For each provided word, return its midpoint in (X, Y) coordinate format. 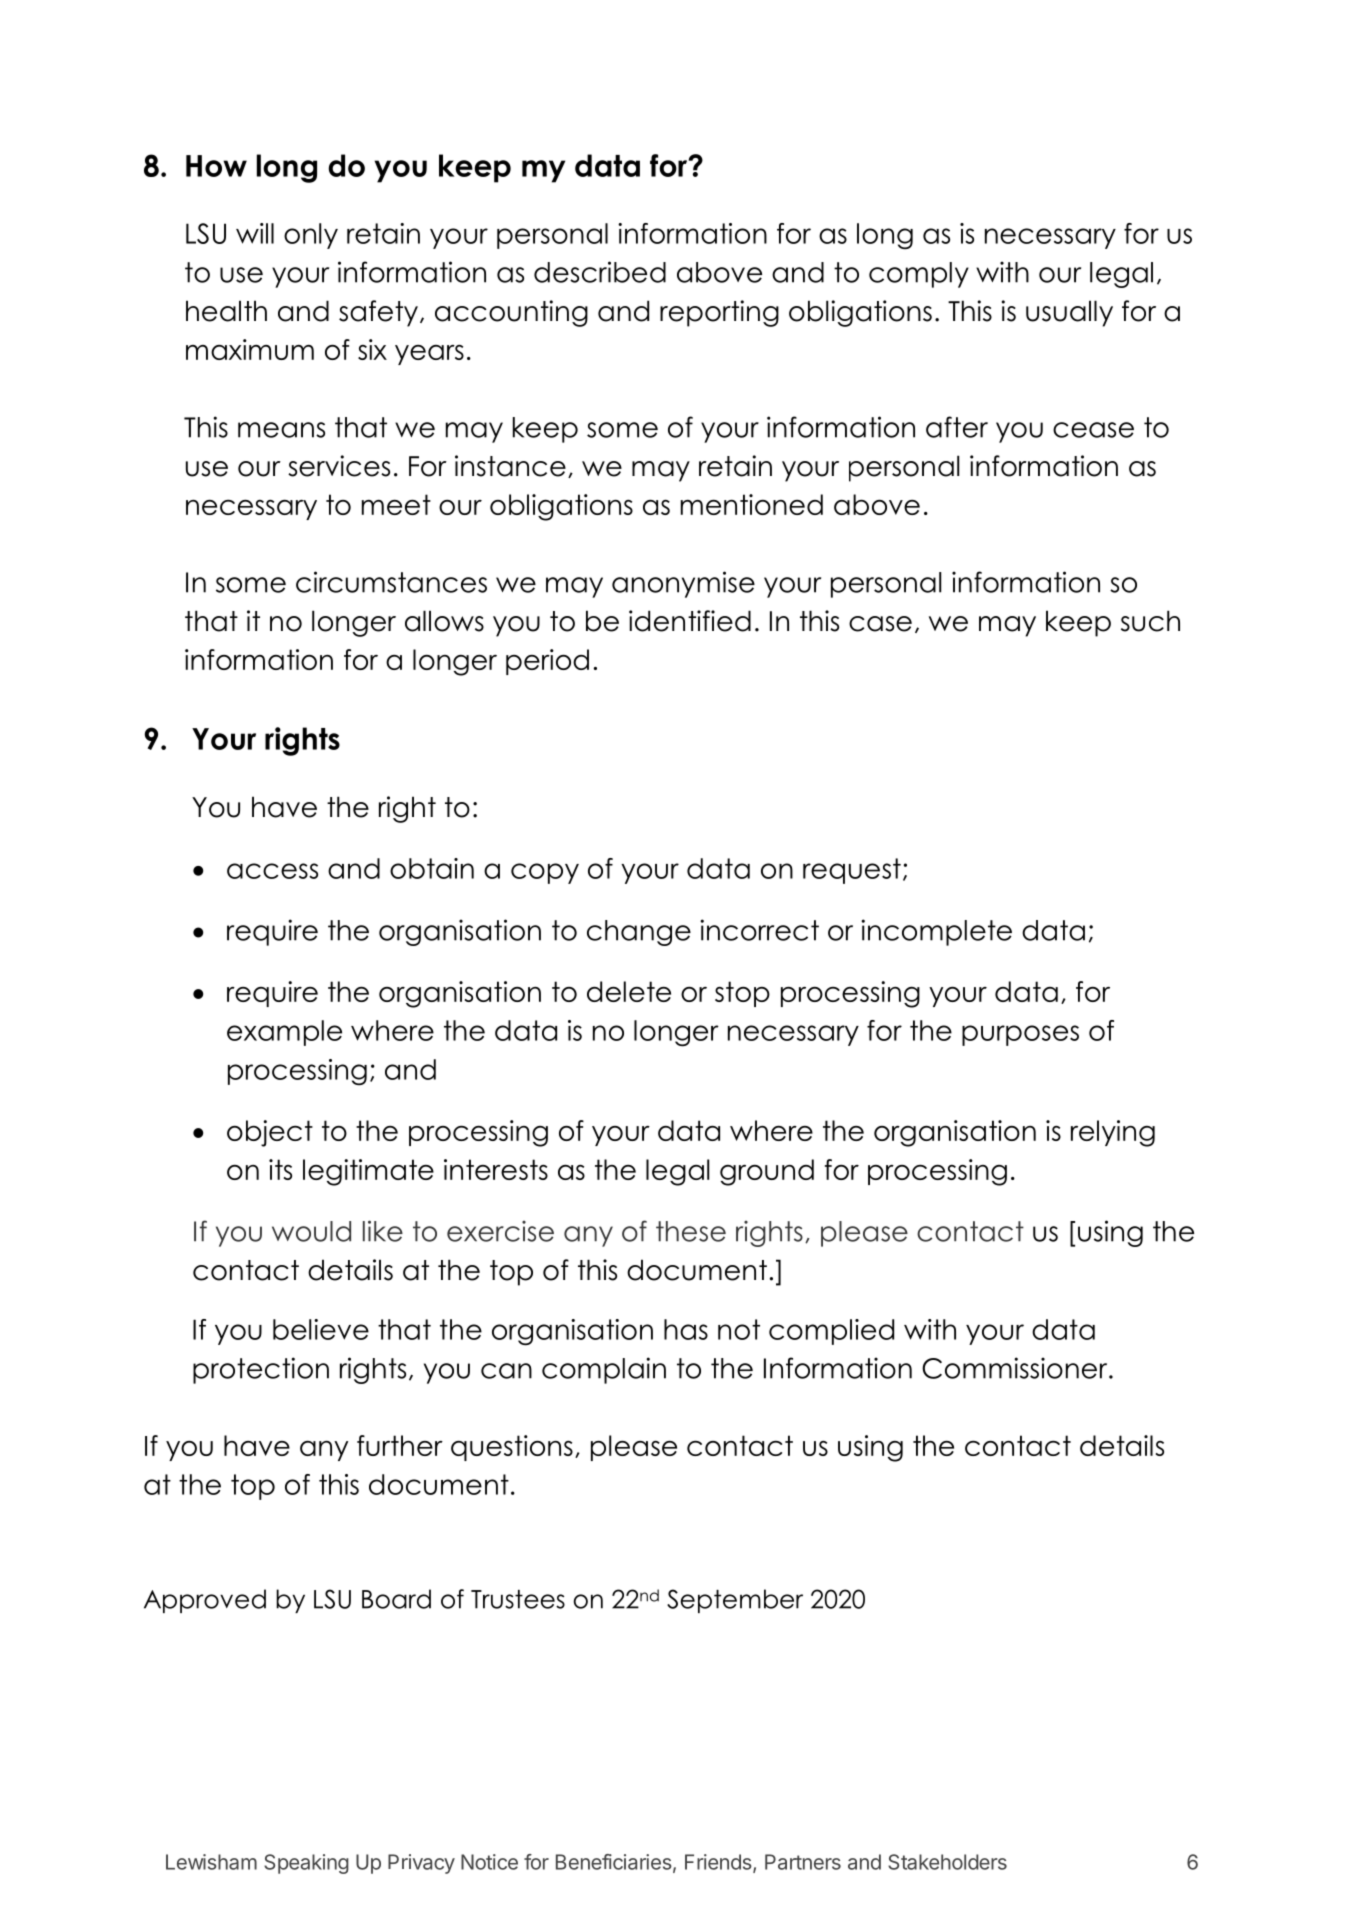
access (272, 871)
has (686, 1329)
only (311, 236)
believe (321, 1329)
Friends (719, 1863)
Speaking (306, 1864)
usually (1069, 313)
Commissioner (1016, 1368)
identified (690, 621)
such (1150, 621)
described (600, 272)
